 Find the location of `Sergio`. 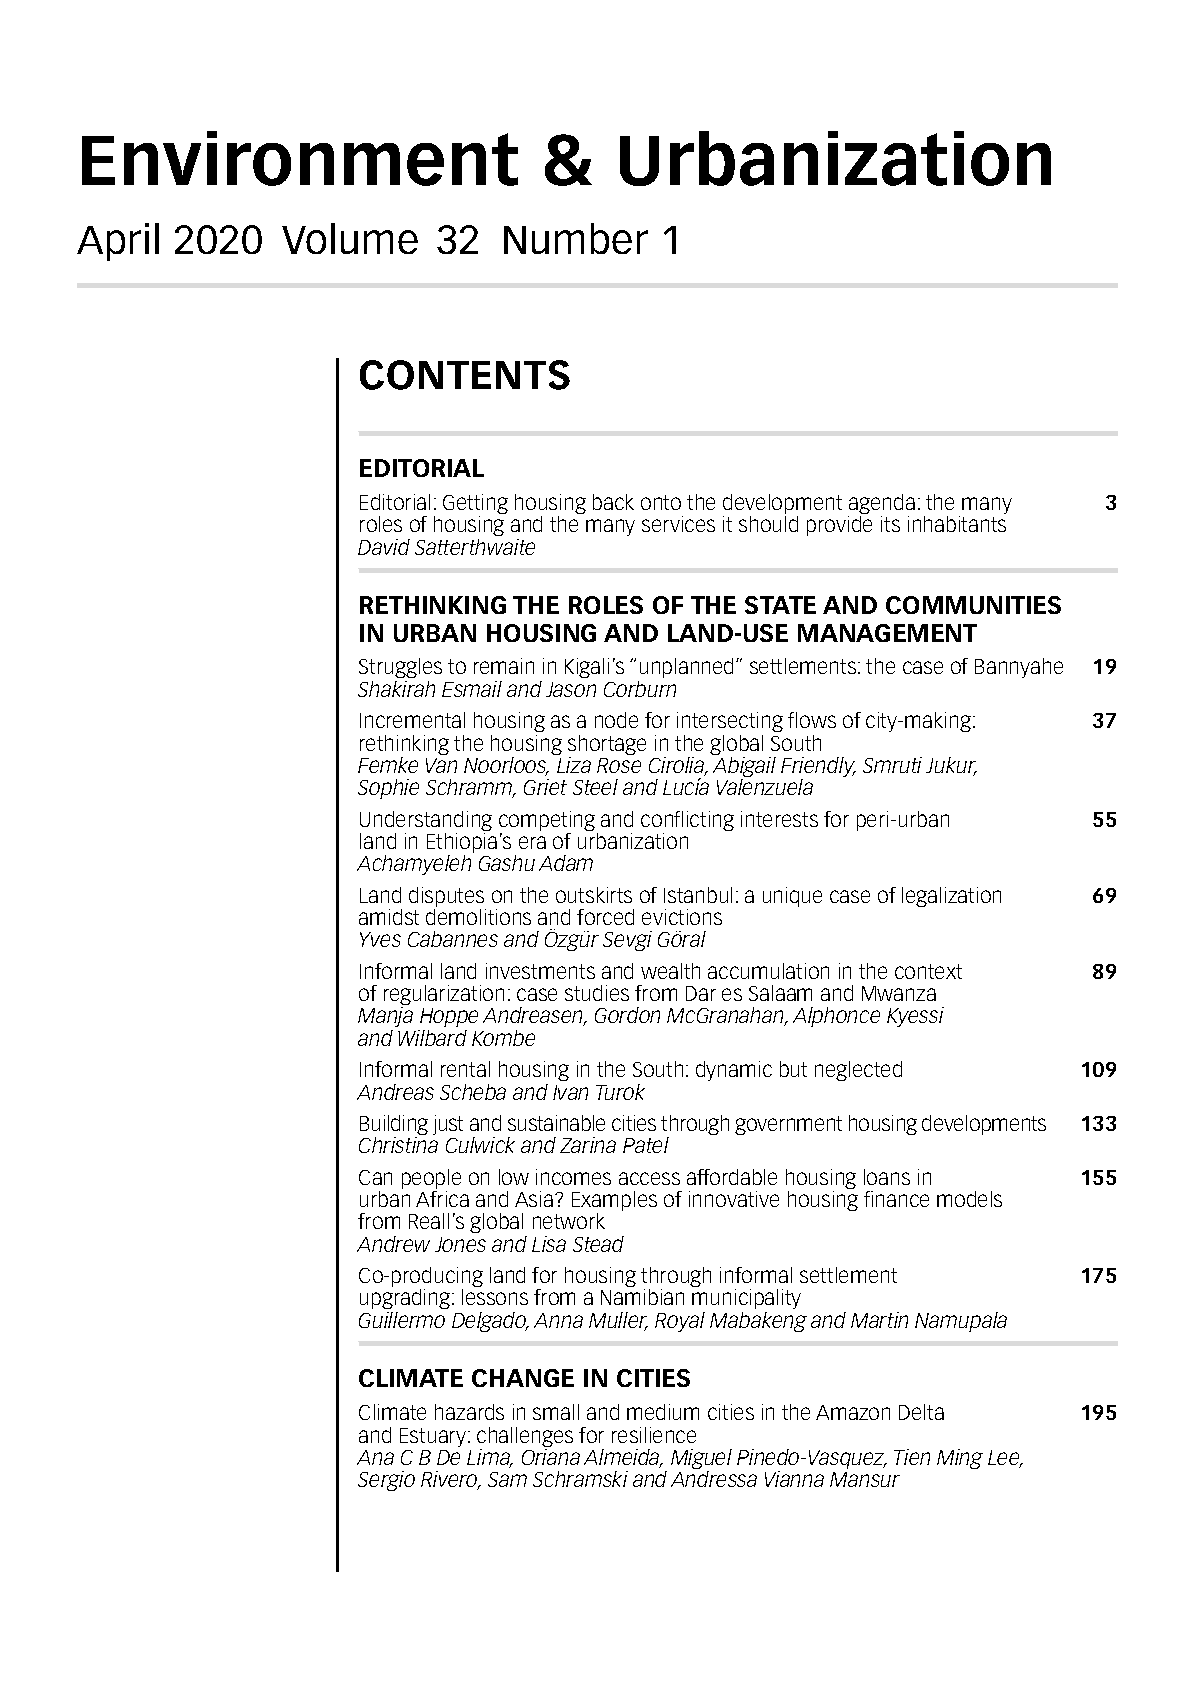

Sergio is located at coordinates (386, 1481).
